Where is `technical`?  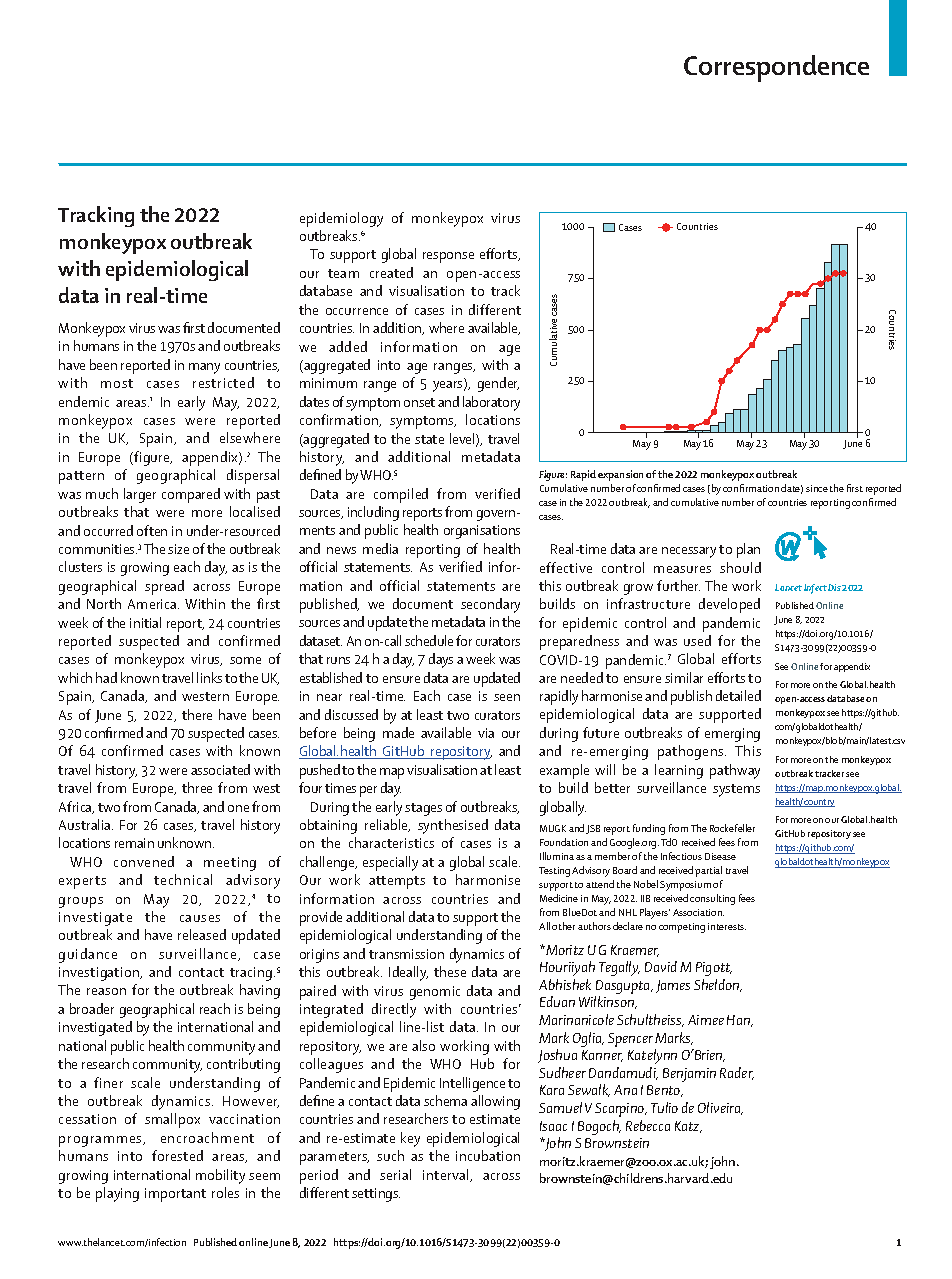
technical is located at coordinates (183, 879).
